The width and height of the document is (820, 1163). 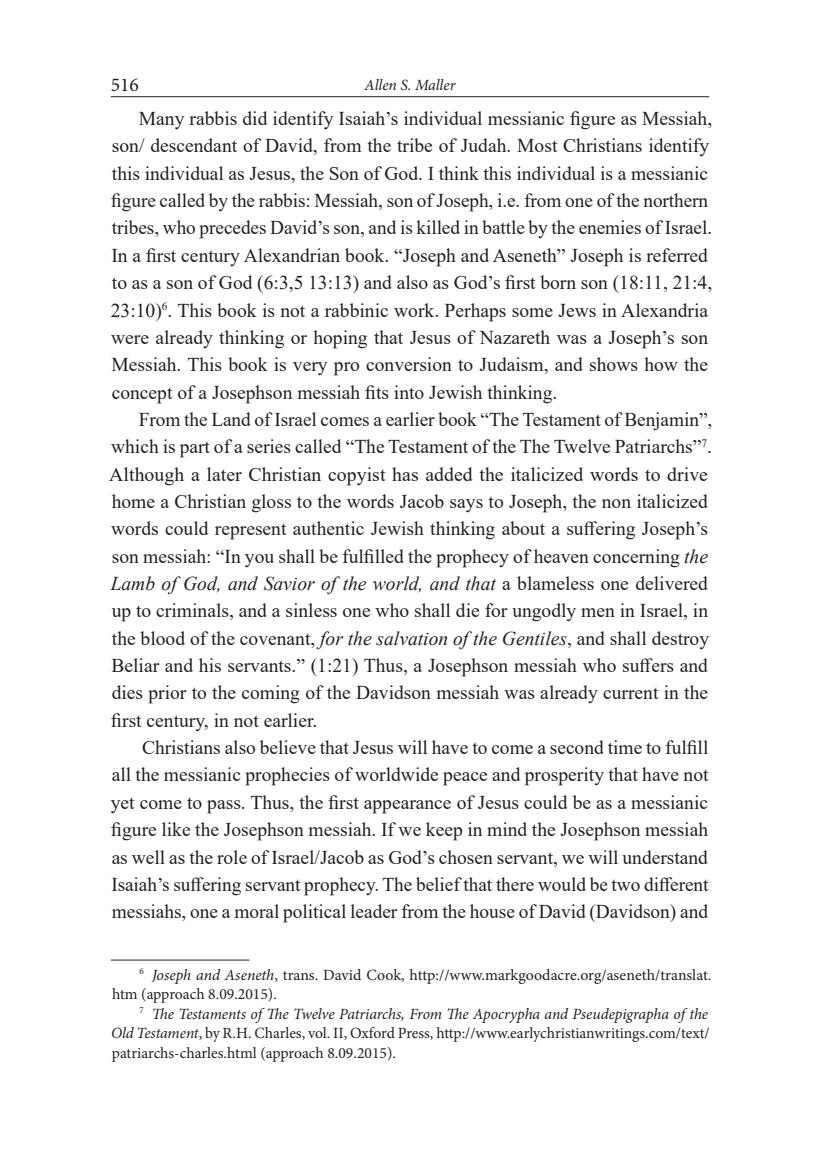 What do you see at coordinates (167, 694) in the document?
I see `prior` at bounding box center [167, 694].
